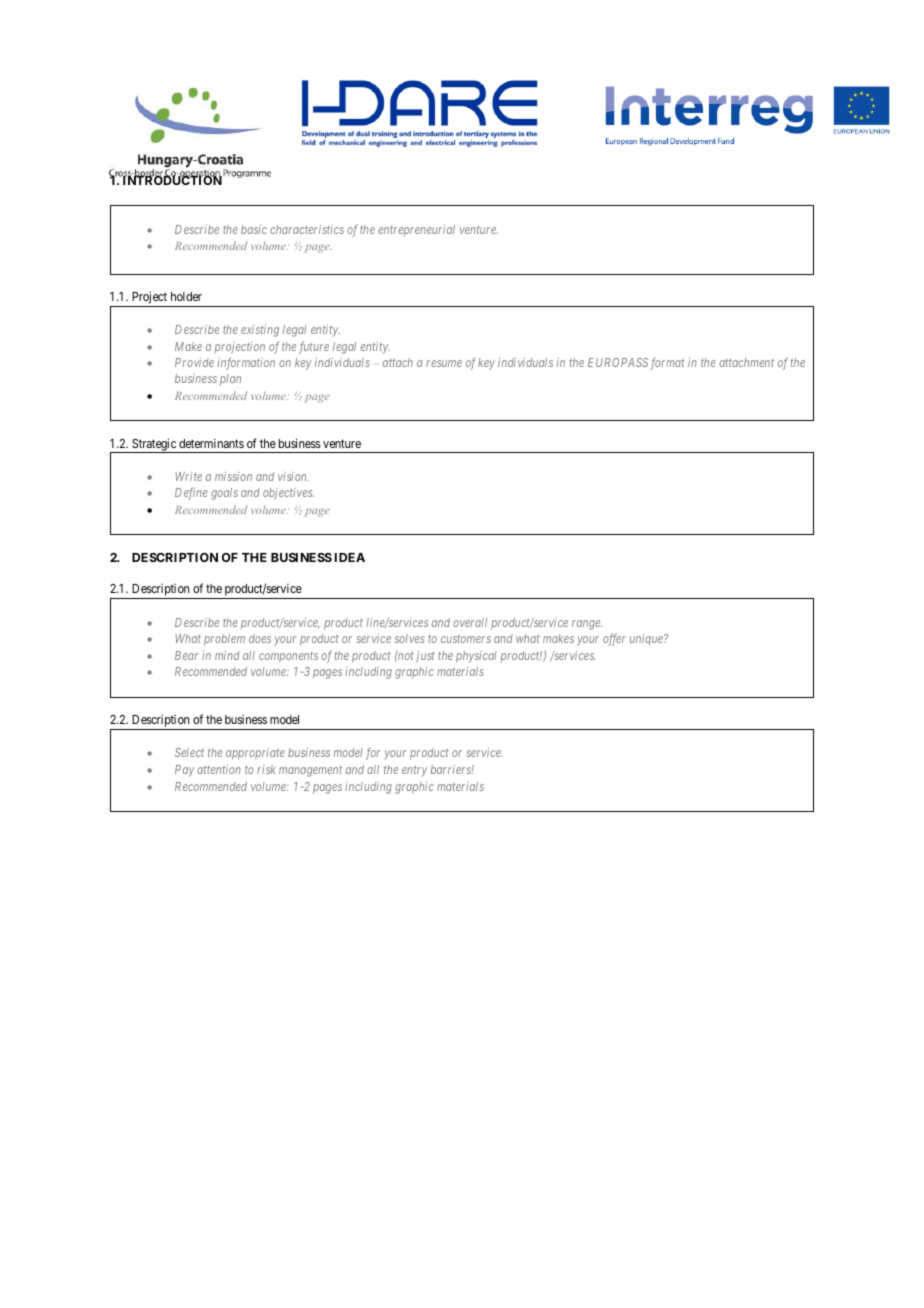 Image resolution: width=924 pixels, height=1308 pixels. What do you see at coordinates (614, 639) in the screenshot?
I see `offer` at bounding box center [614, 639].
